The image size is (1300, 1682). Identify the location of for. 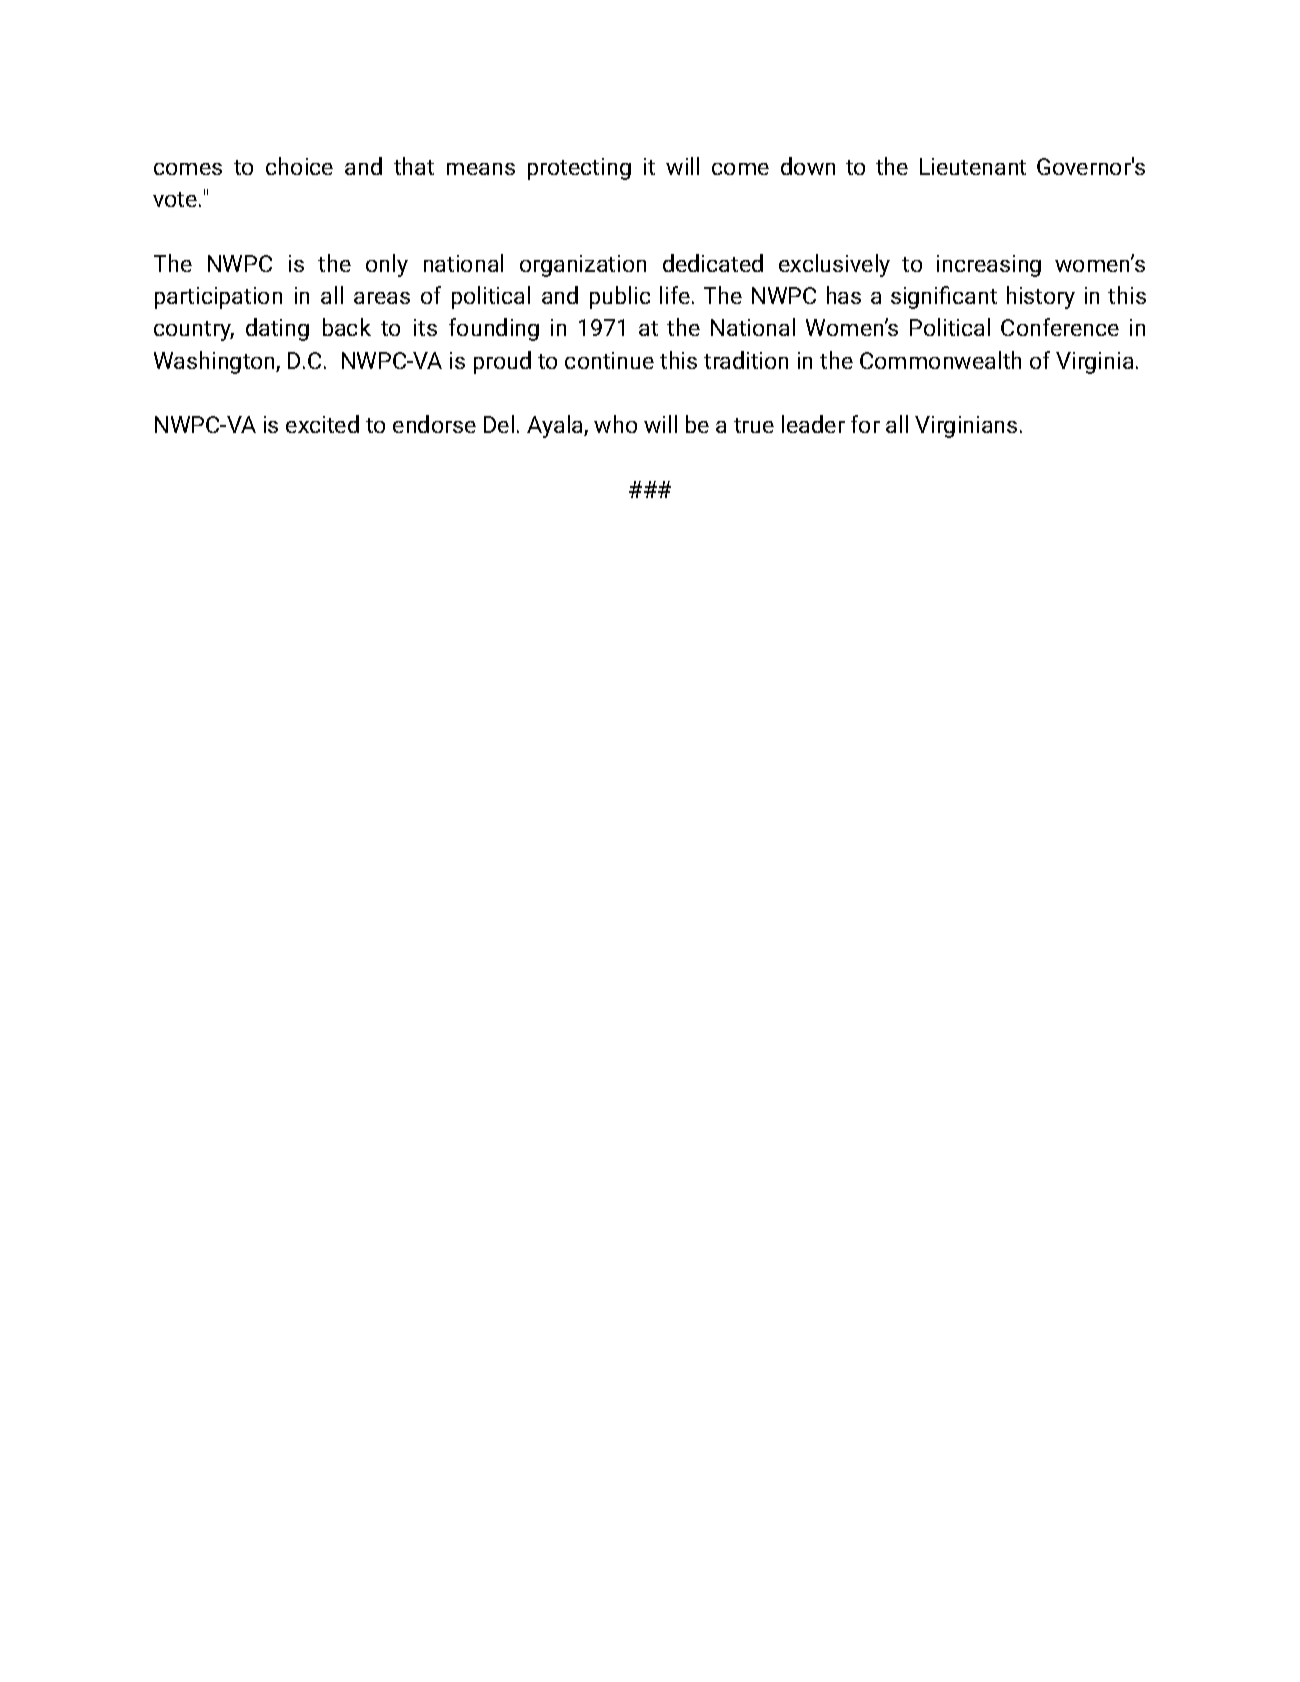
(865, 424).
